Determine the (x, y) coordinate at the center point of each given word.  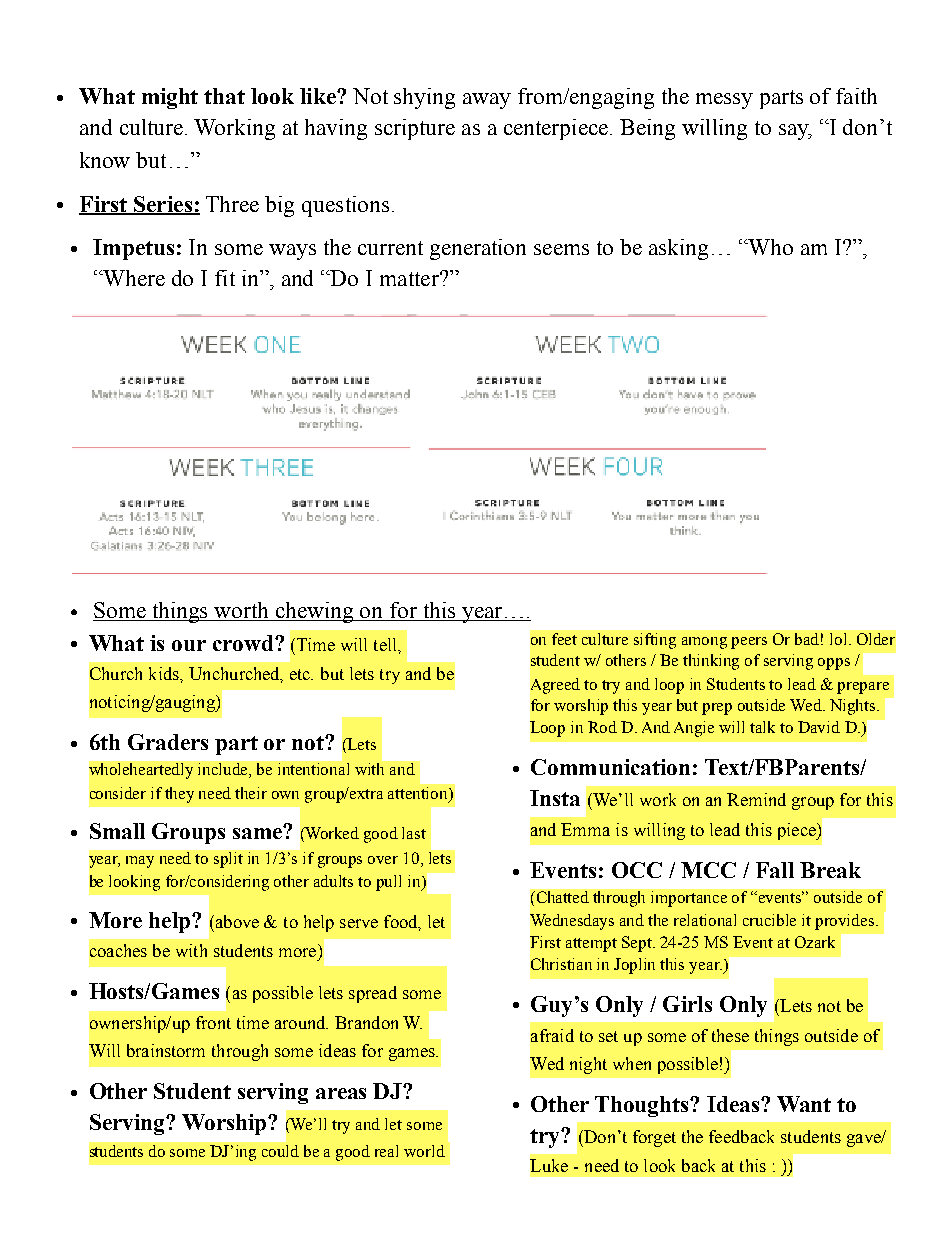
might (170, 98)
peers (749, 643)
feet (564, 639)
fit (225, 278)
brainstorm (166, 1050)
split (228, 860)
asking (678, 249)
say (795, 132)
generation (478, 249)
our (189, 645)
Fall (775, 870)
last (414, 833)
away (487, 101)
